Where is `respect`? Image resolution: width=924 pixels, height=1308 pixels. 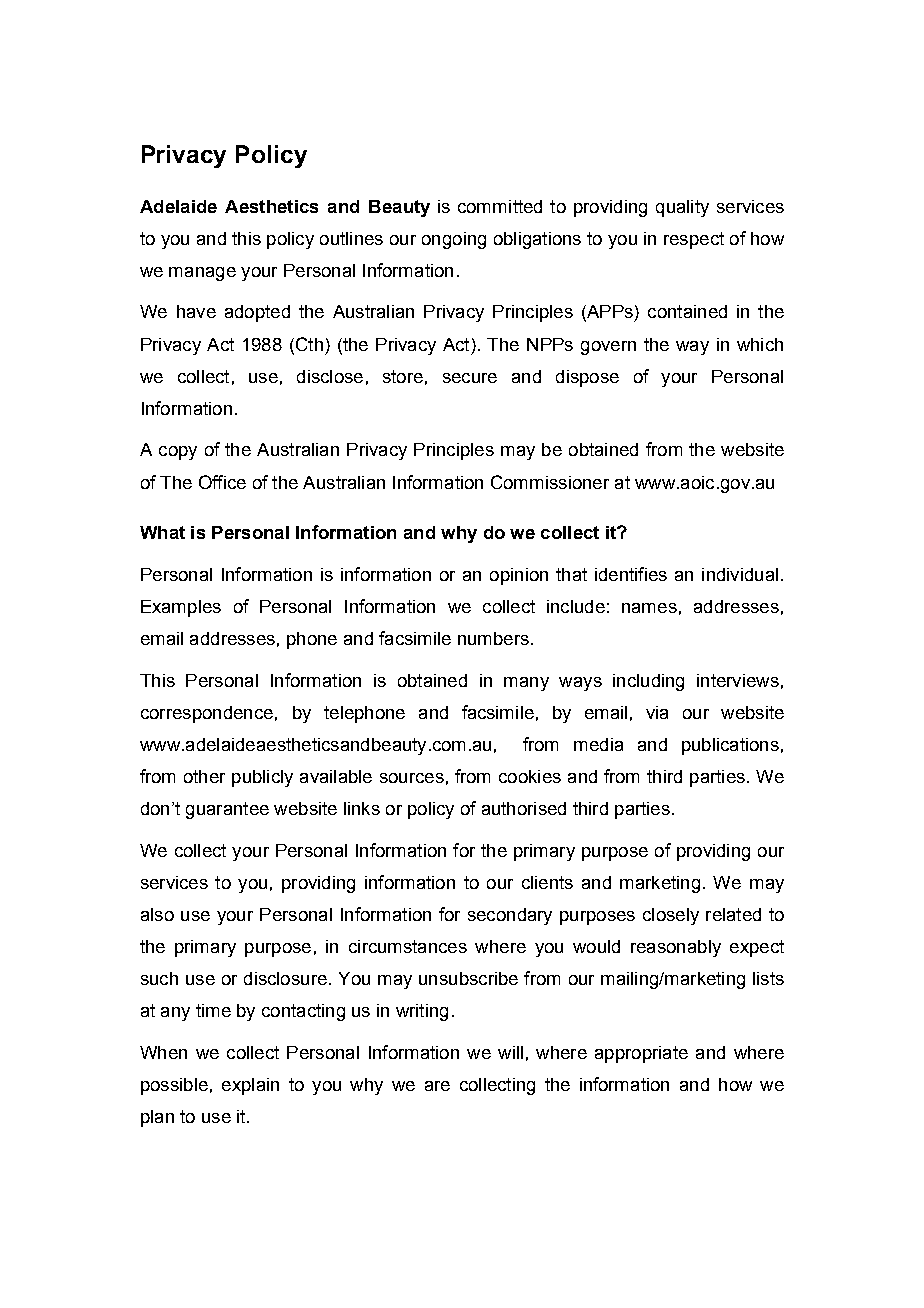 respect is located at coordinates (694, 240).
